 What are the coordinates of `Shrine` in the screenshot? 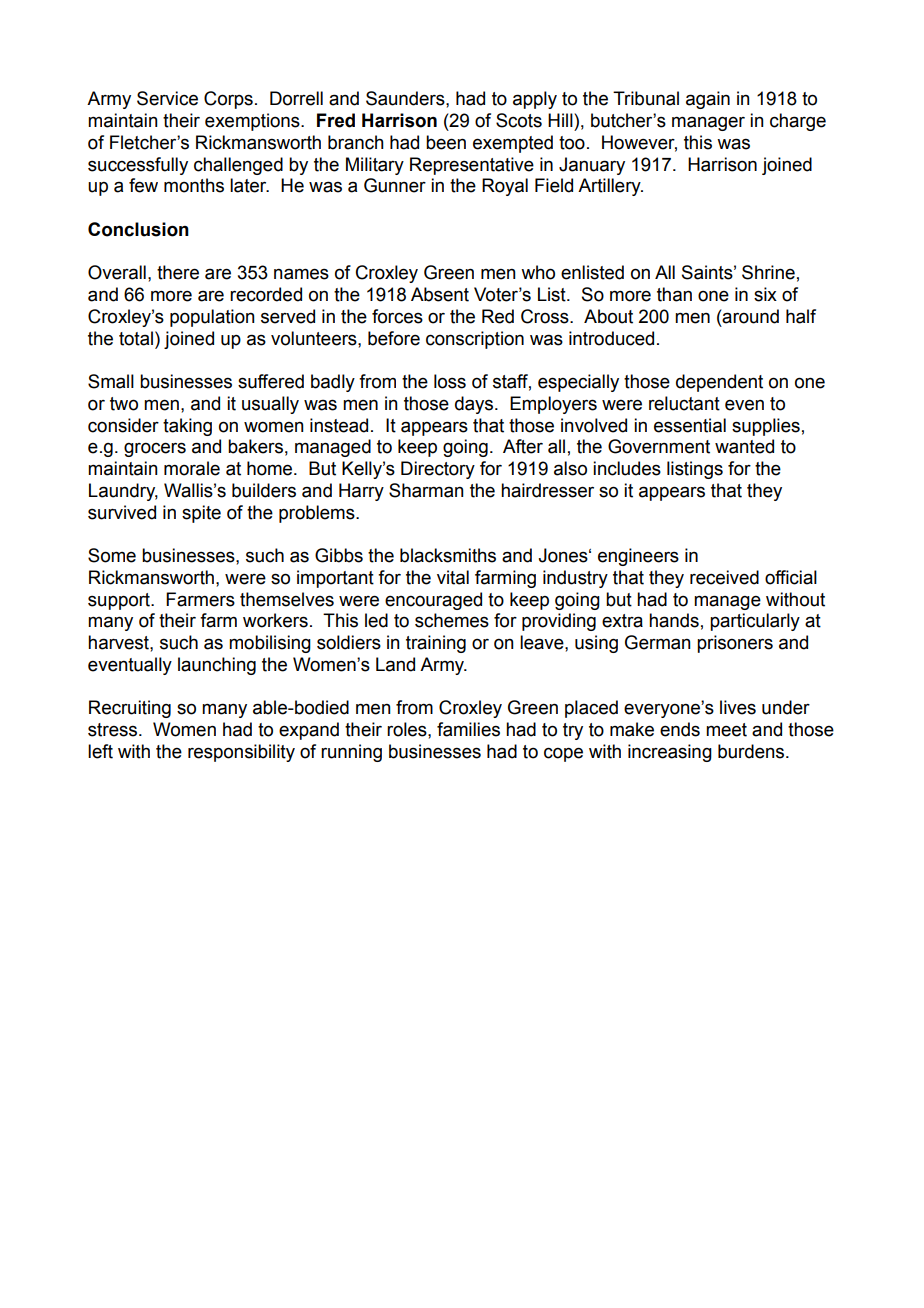 It's located at (768, 272).
